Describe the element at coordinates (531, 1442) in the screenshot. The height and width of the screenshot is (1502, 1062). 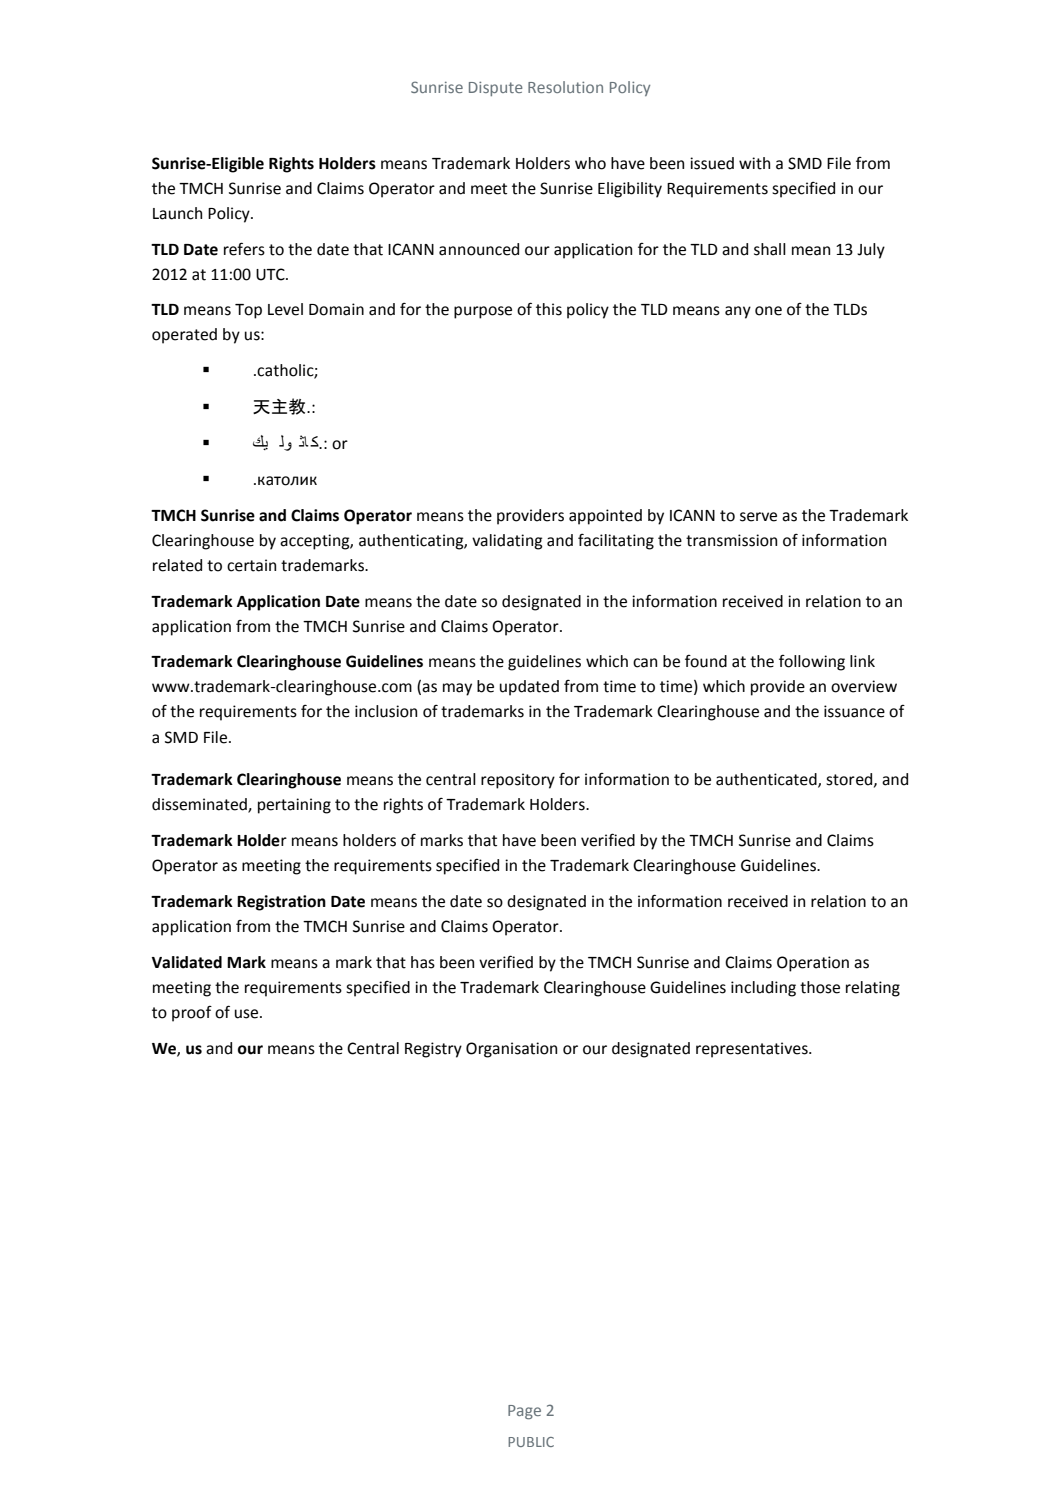
I see `PUBLIC` at that location.
